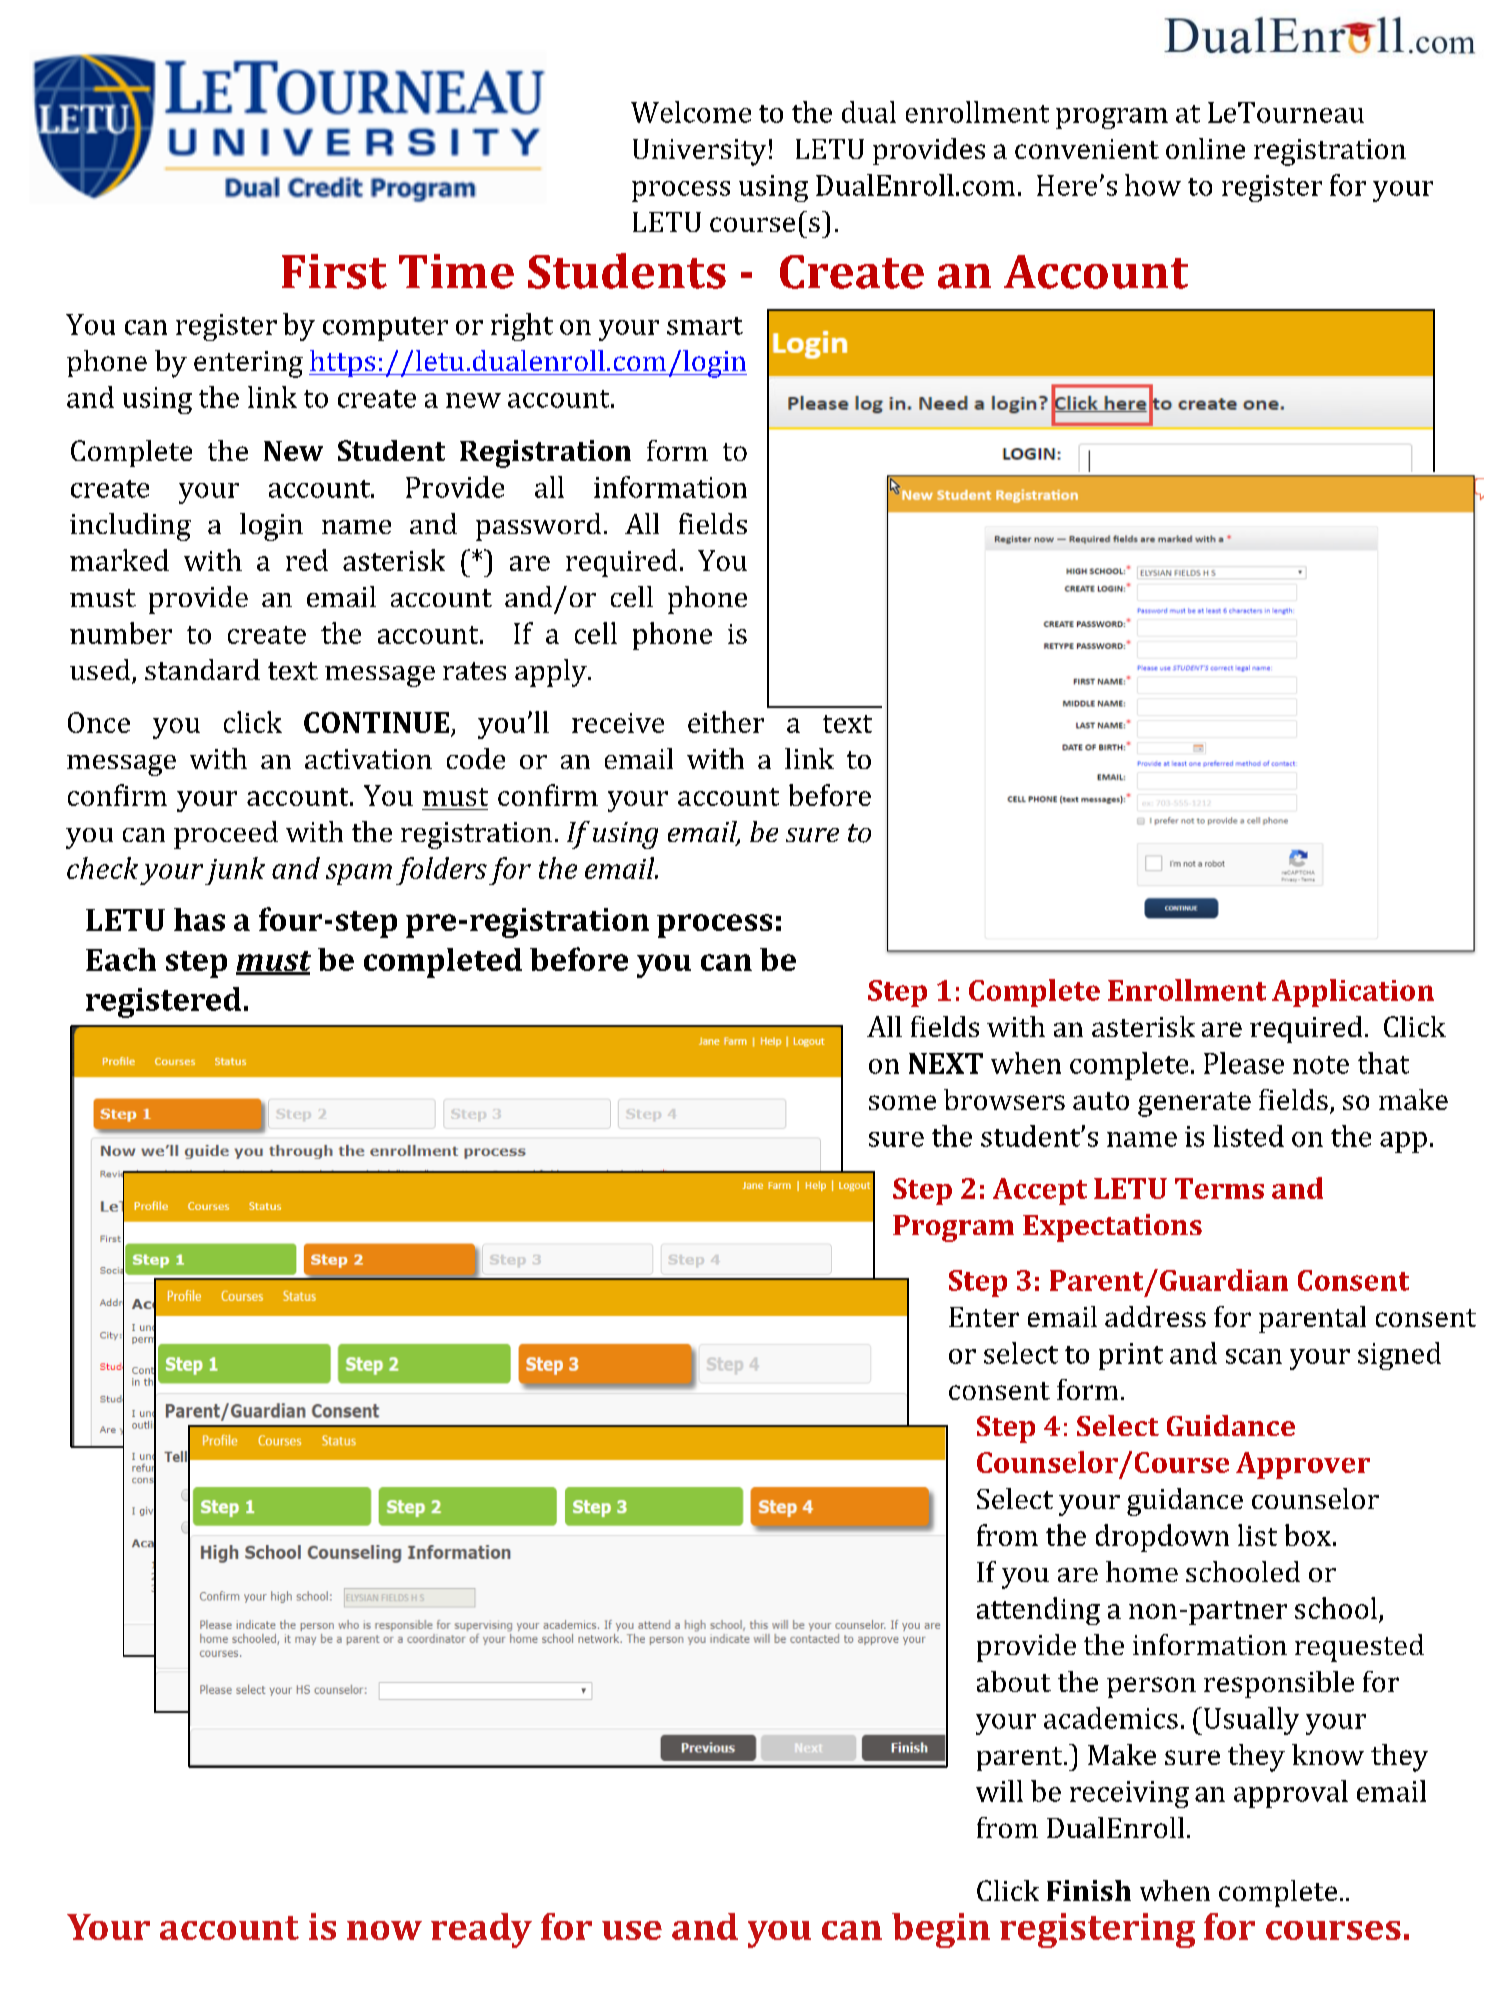 The width and height of the screenshot is (1494, 1992). What do you see at coordinates (902, 1102) in the screenshot?
I see `some` at bounding box center [902, 1102].
